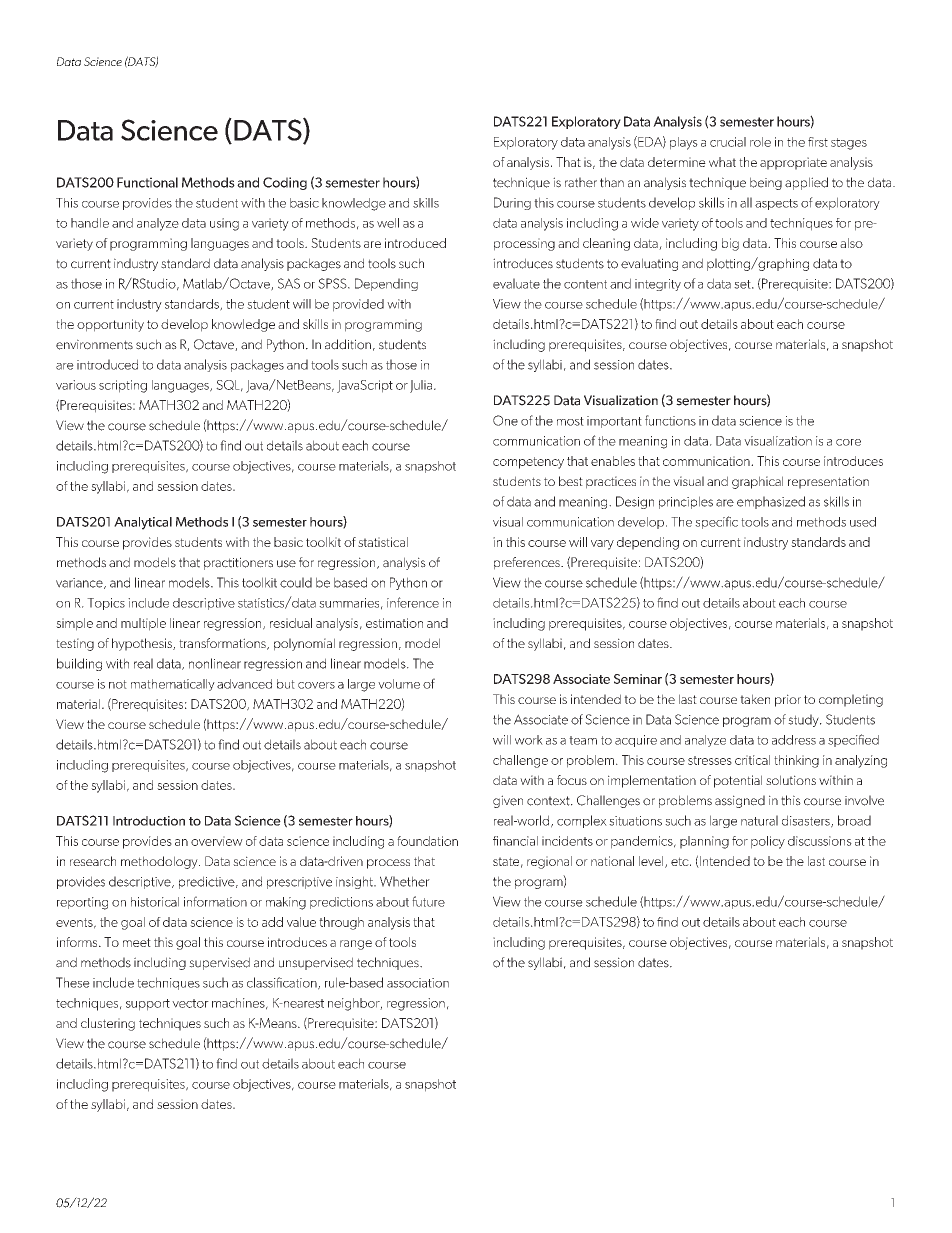 The width and height of the screenshot is (952, 1233). Describe the element at coordinates (793, 163) in the screenshot. I see `appropriate` at that location.
